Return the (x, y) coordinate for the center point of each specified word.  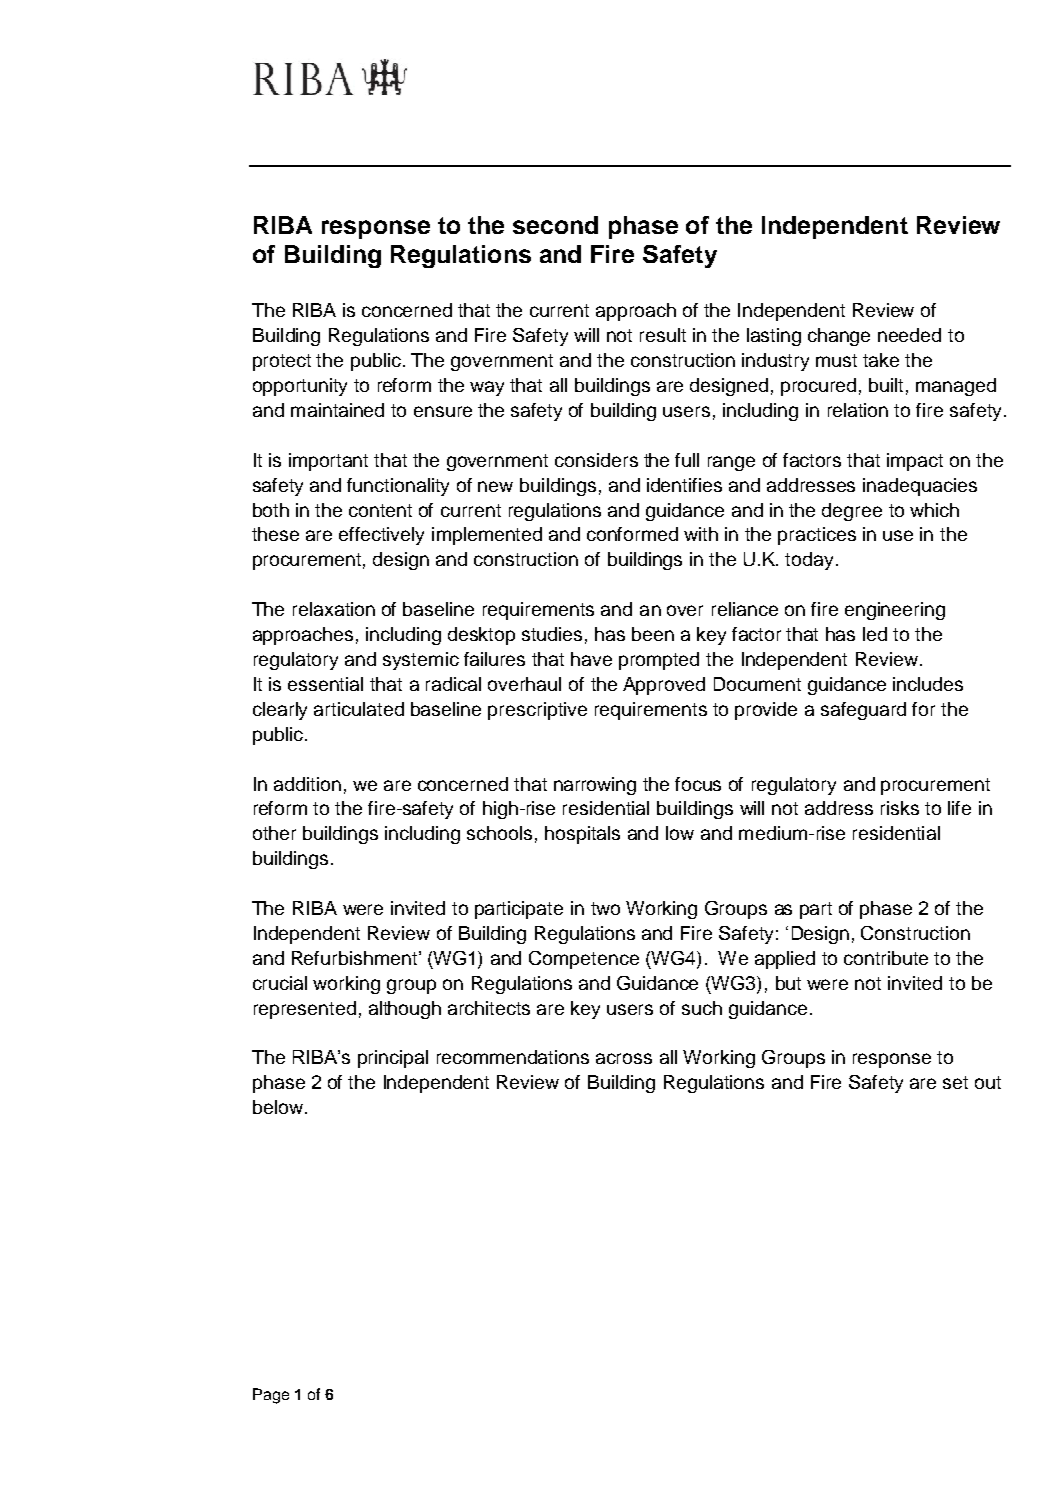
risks (900, 808)
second (555, 225)
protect (282, 362)
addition (307, 784)
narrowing (595, 786)
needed (909, 335)
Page (271, 1396)
